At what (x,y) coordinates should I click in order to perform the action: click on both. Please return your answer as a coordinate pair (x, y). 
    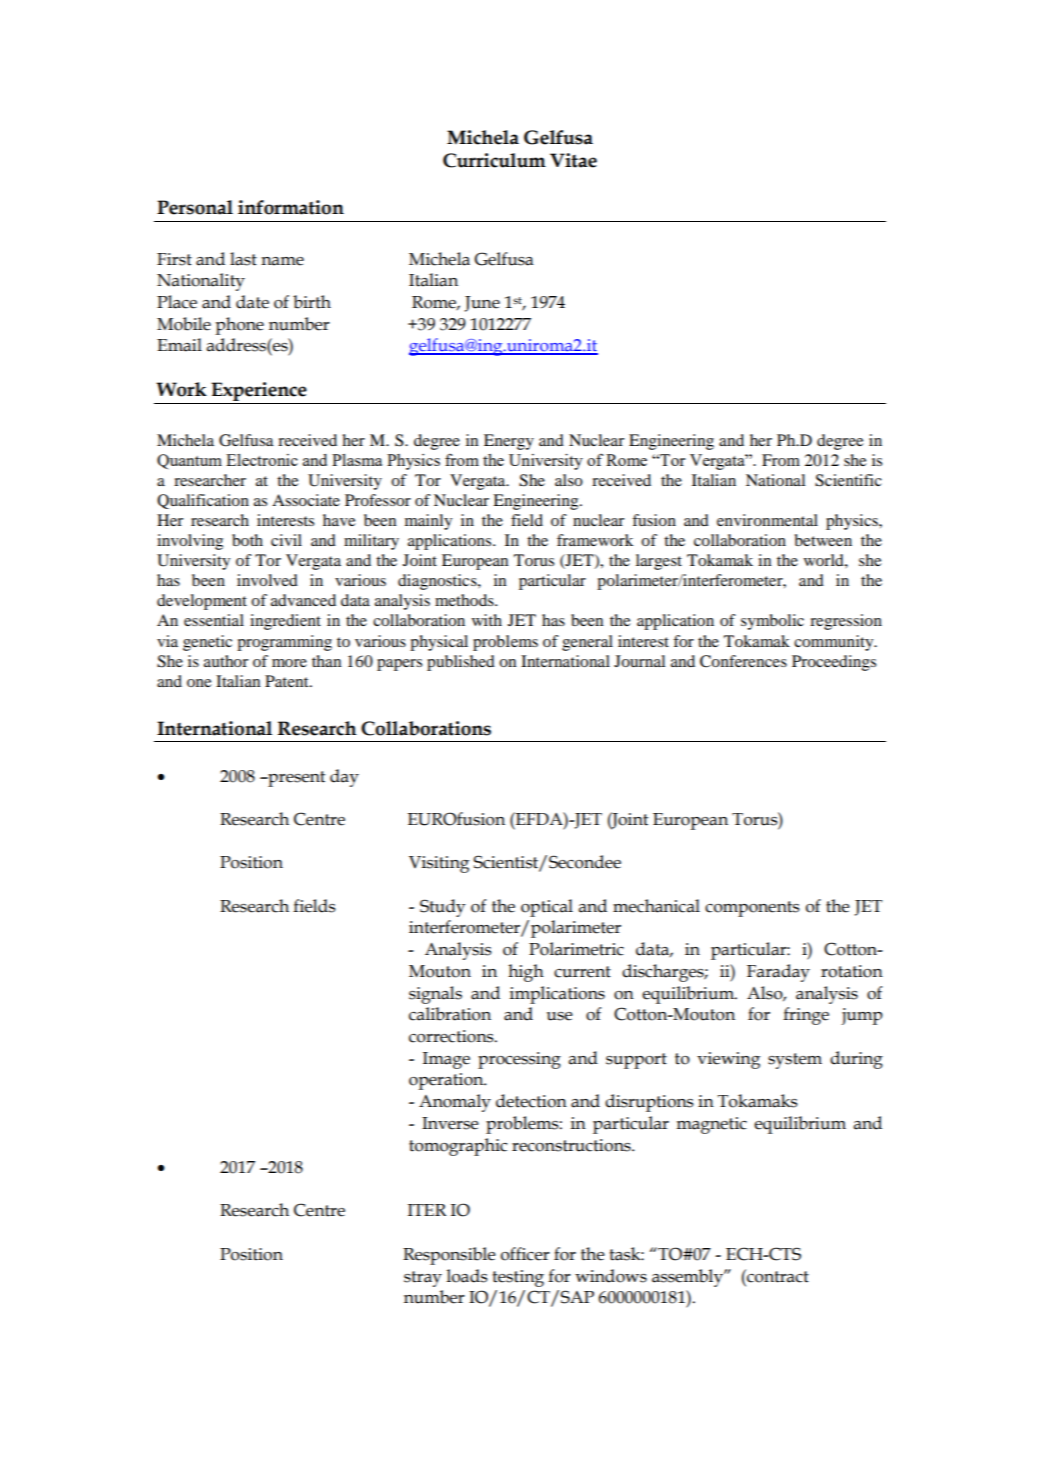
    Looking at the image, I should click on (247, 540).
